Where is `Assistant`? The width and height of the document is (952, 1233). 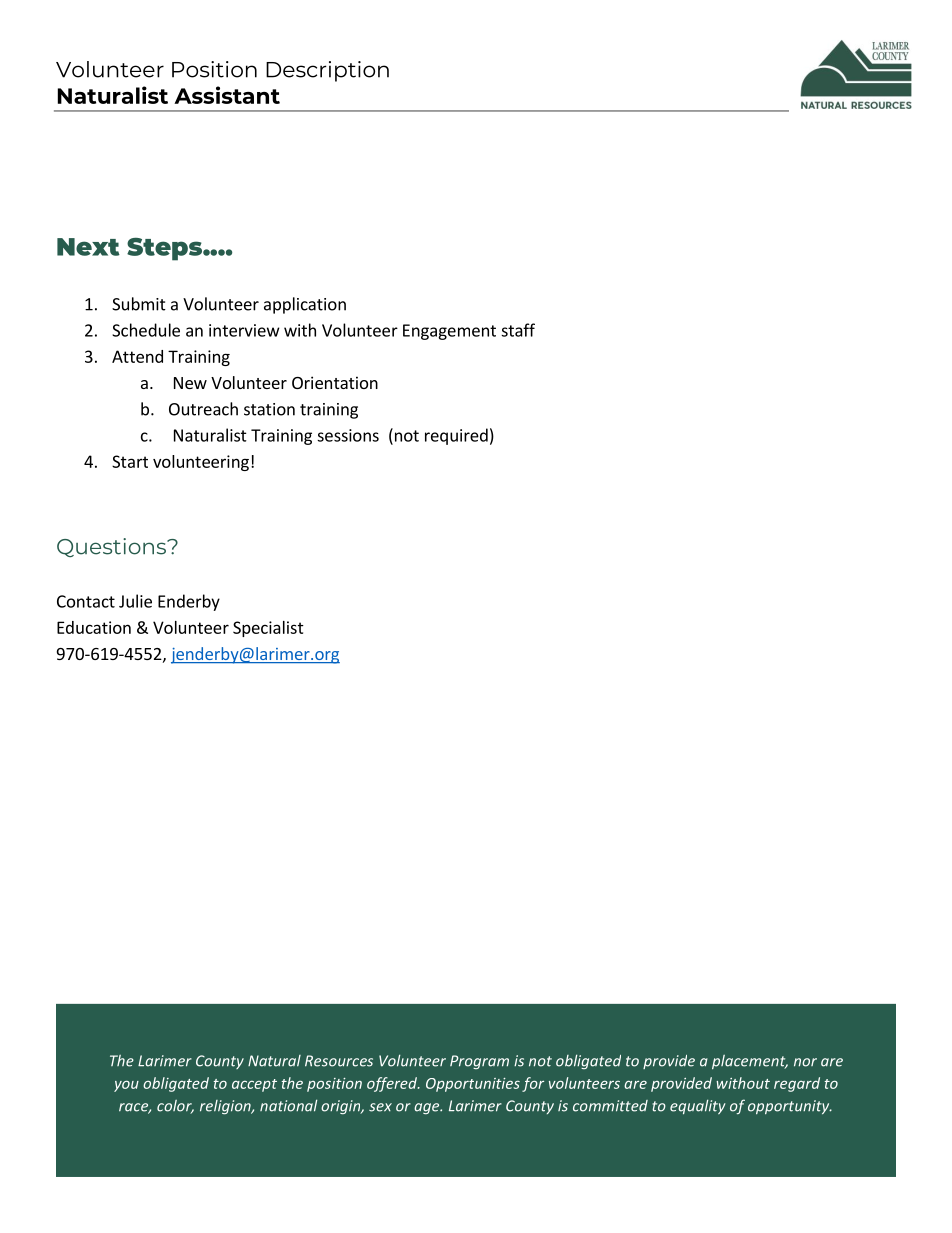 Assistant is located at coordinates (227, 95).
